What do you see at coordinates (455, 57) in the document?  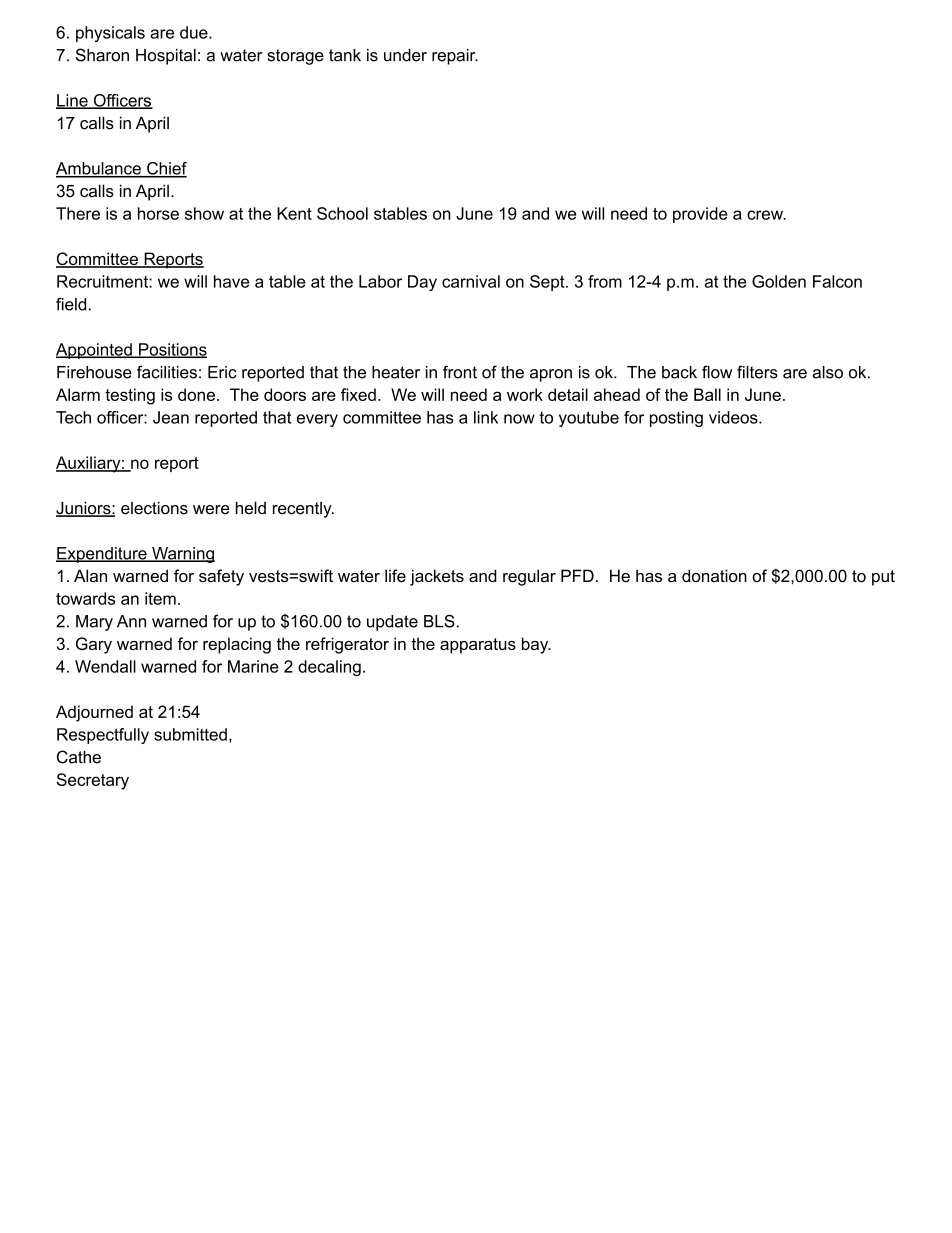 I see `repair` at bounding box center [455, 57].
